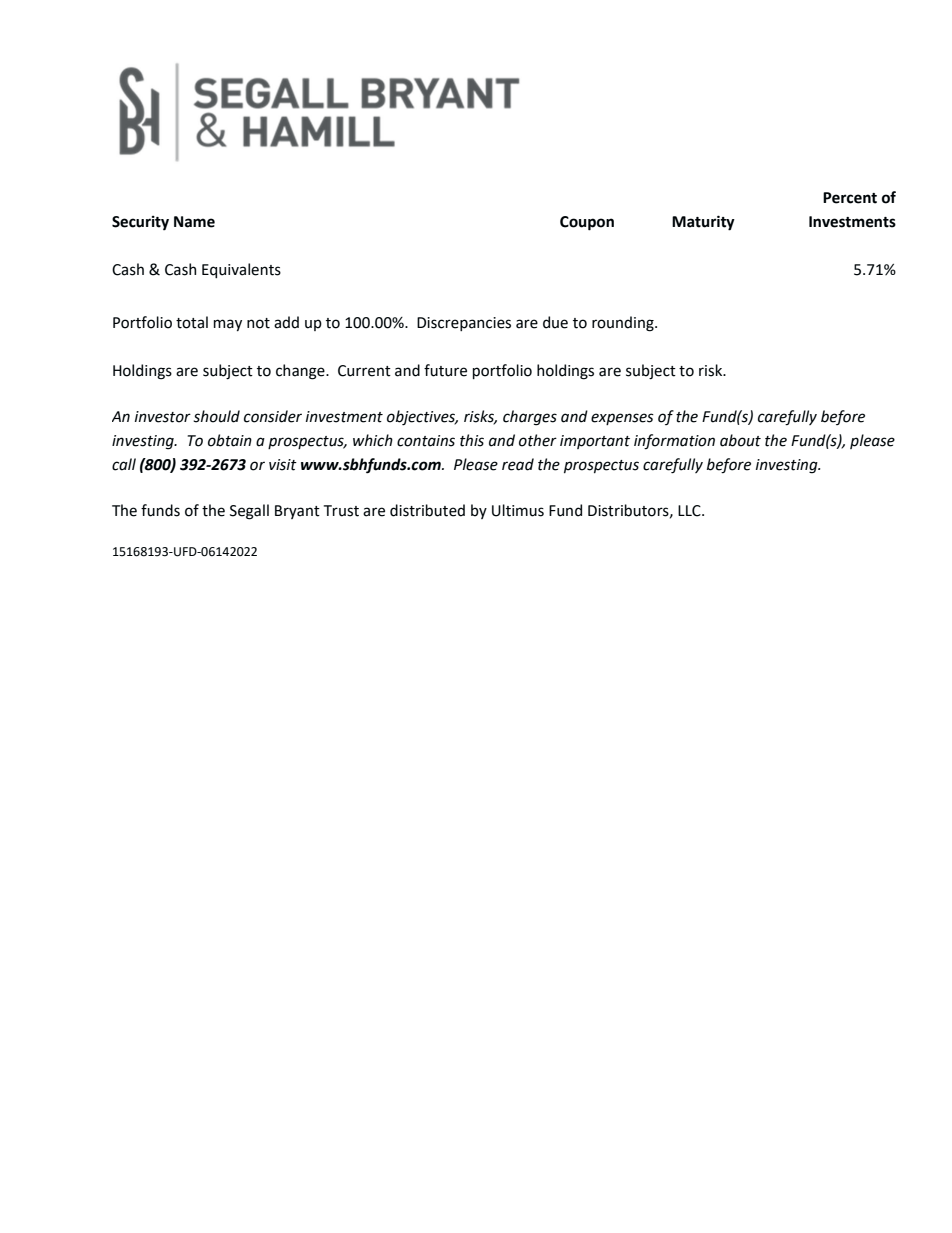 Image resolution: width=952 pixels, height=1233 pixels. I want to click on distributed, so click(427, 510).
